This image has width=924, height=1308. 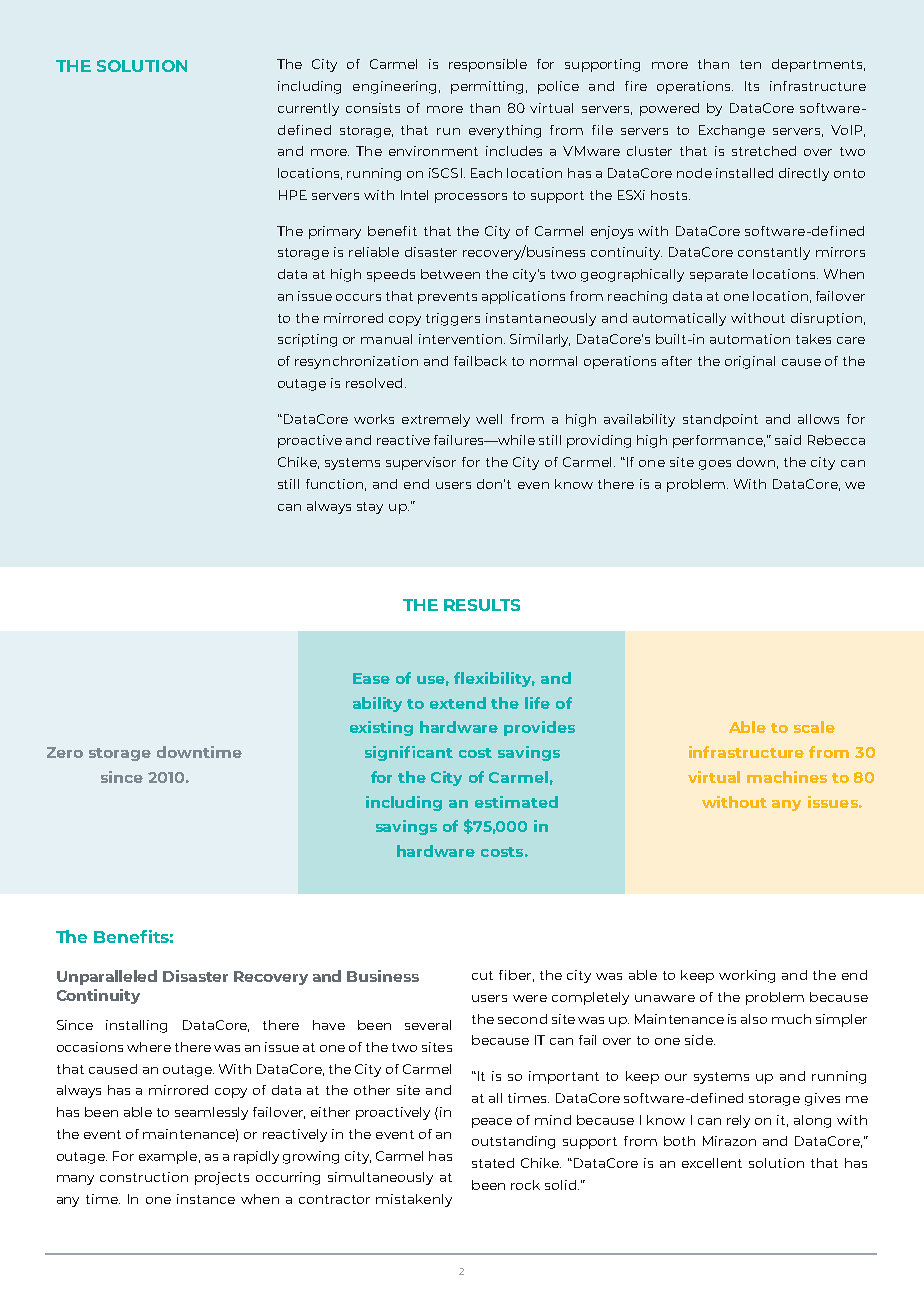 I want to click on responsible, so click(x=488, y=65).
